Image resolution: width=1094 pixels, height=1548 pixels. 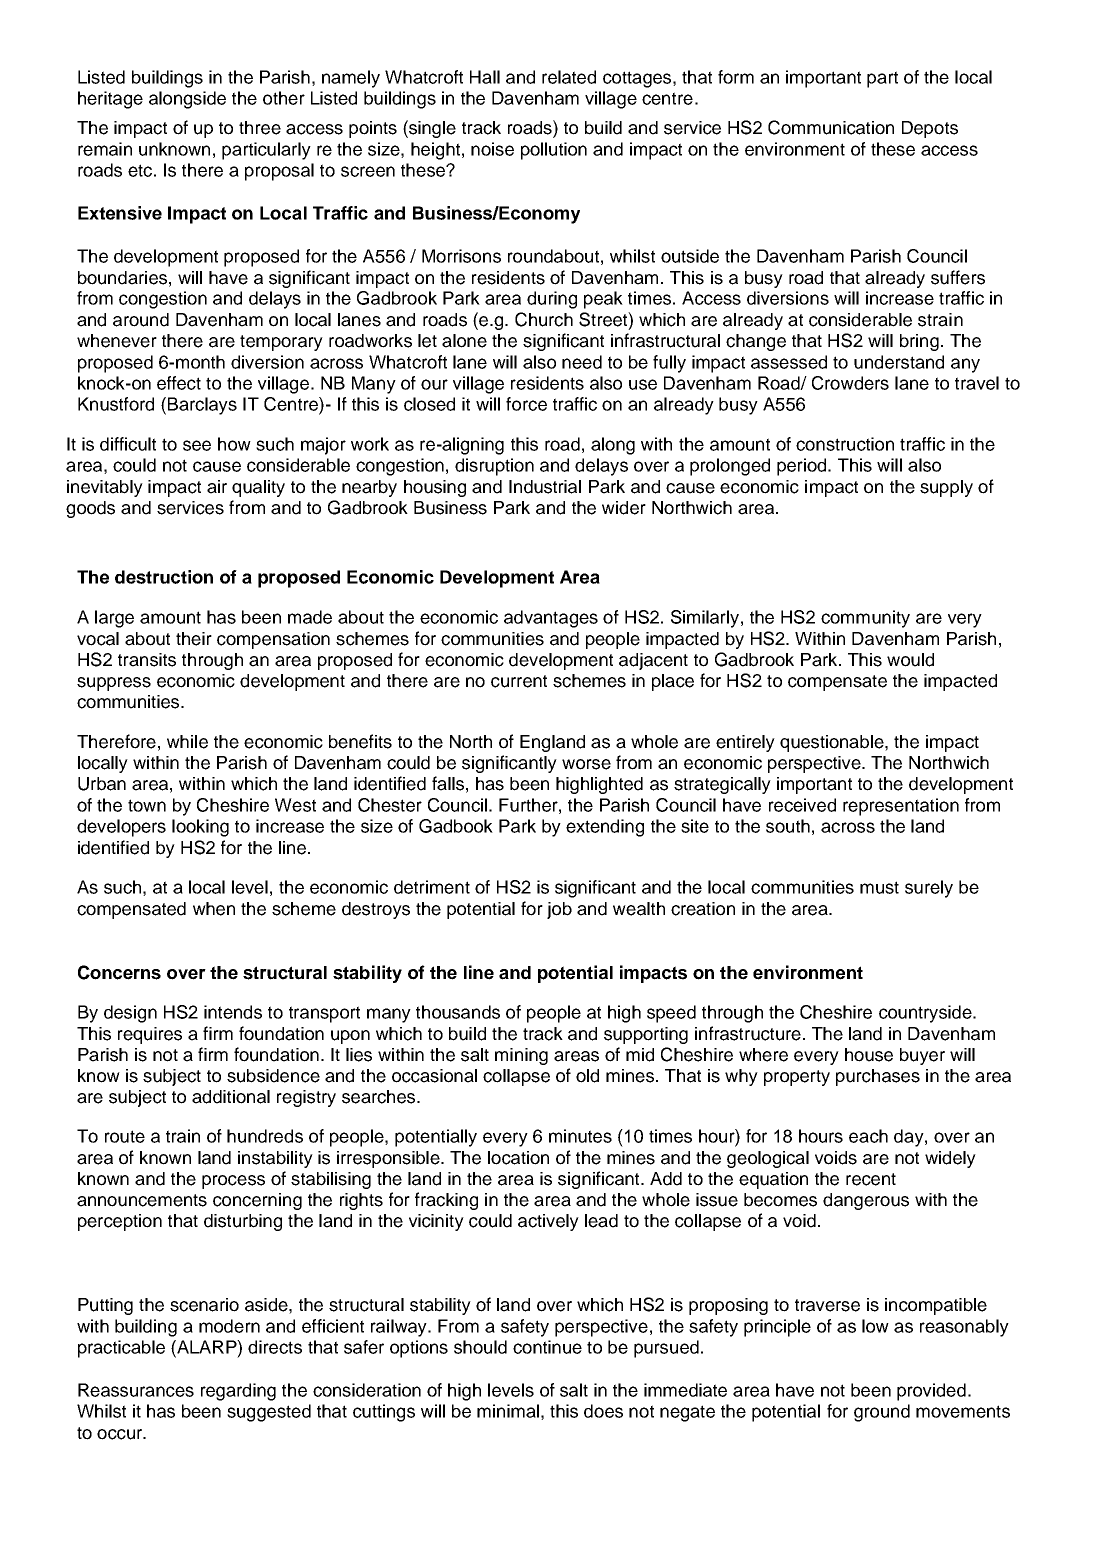 I want to click on while, so click(x=187, y=742).
